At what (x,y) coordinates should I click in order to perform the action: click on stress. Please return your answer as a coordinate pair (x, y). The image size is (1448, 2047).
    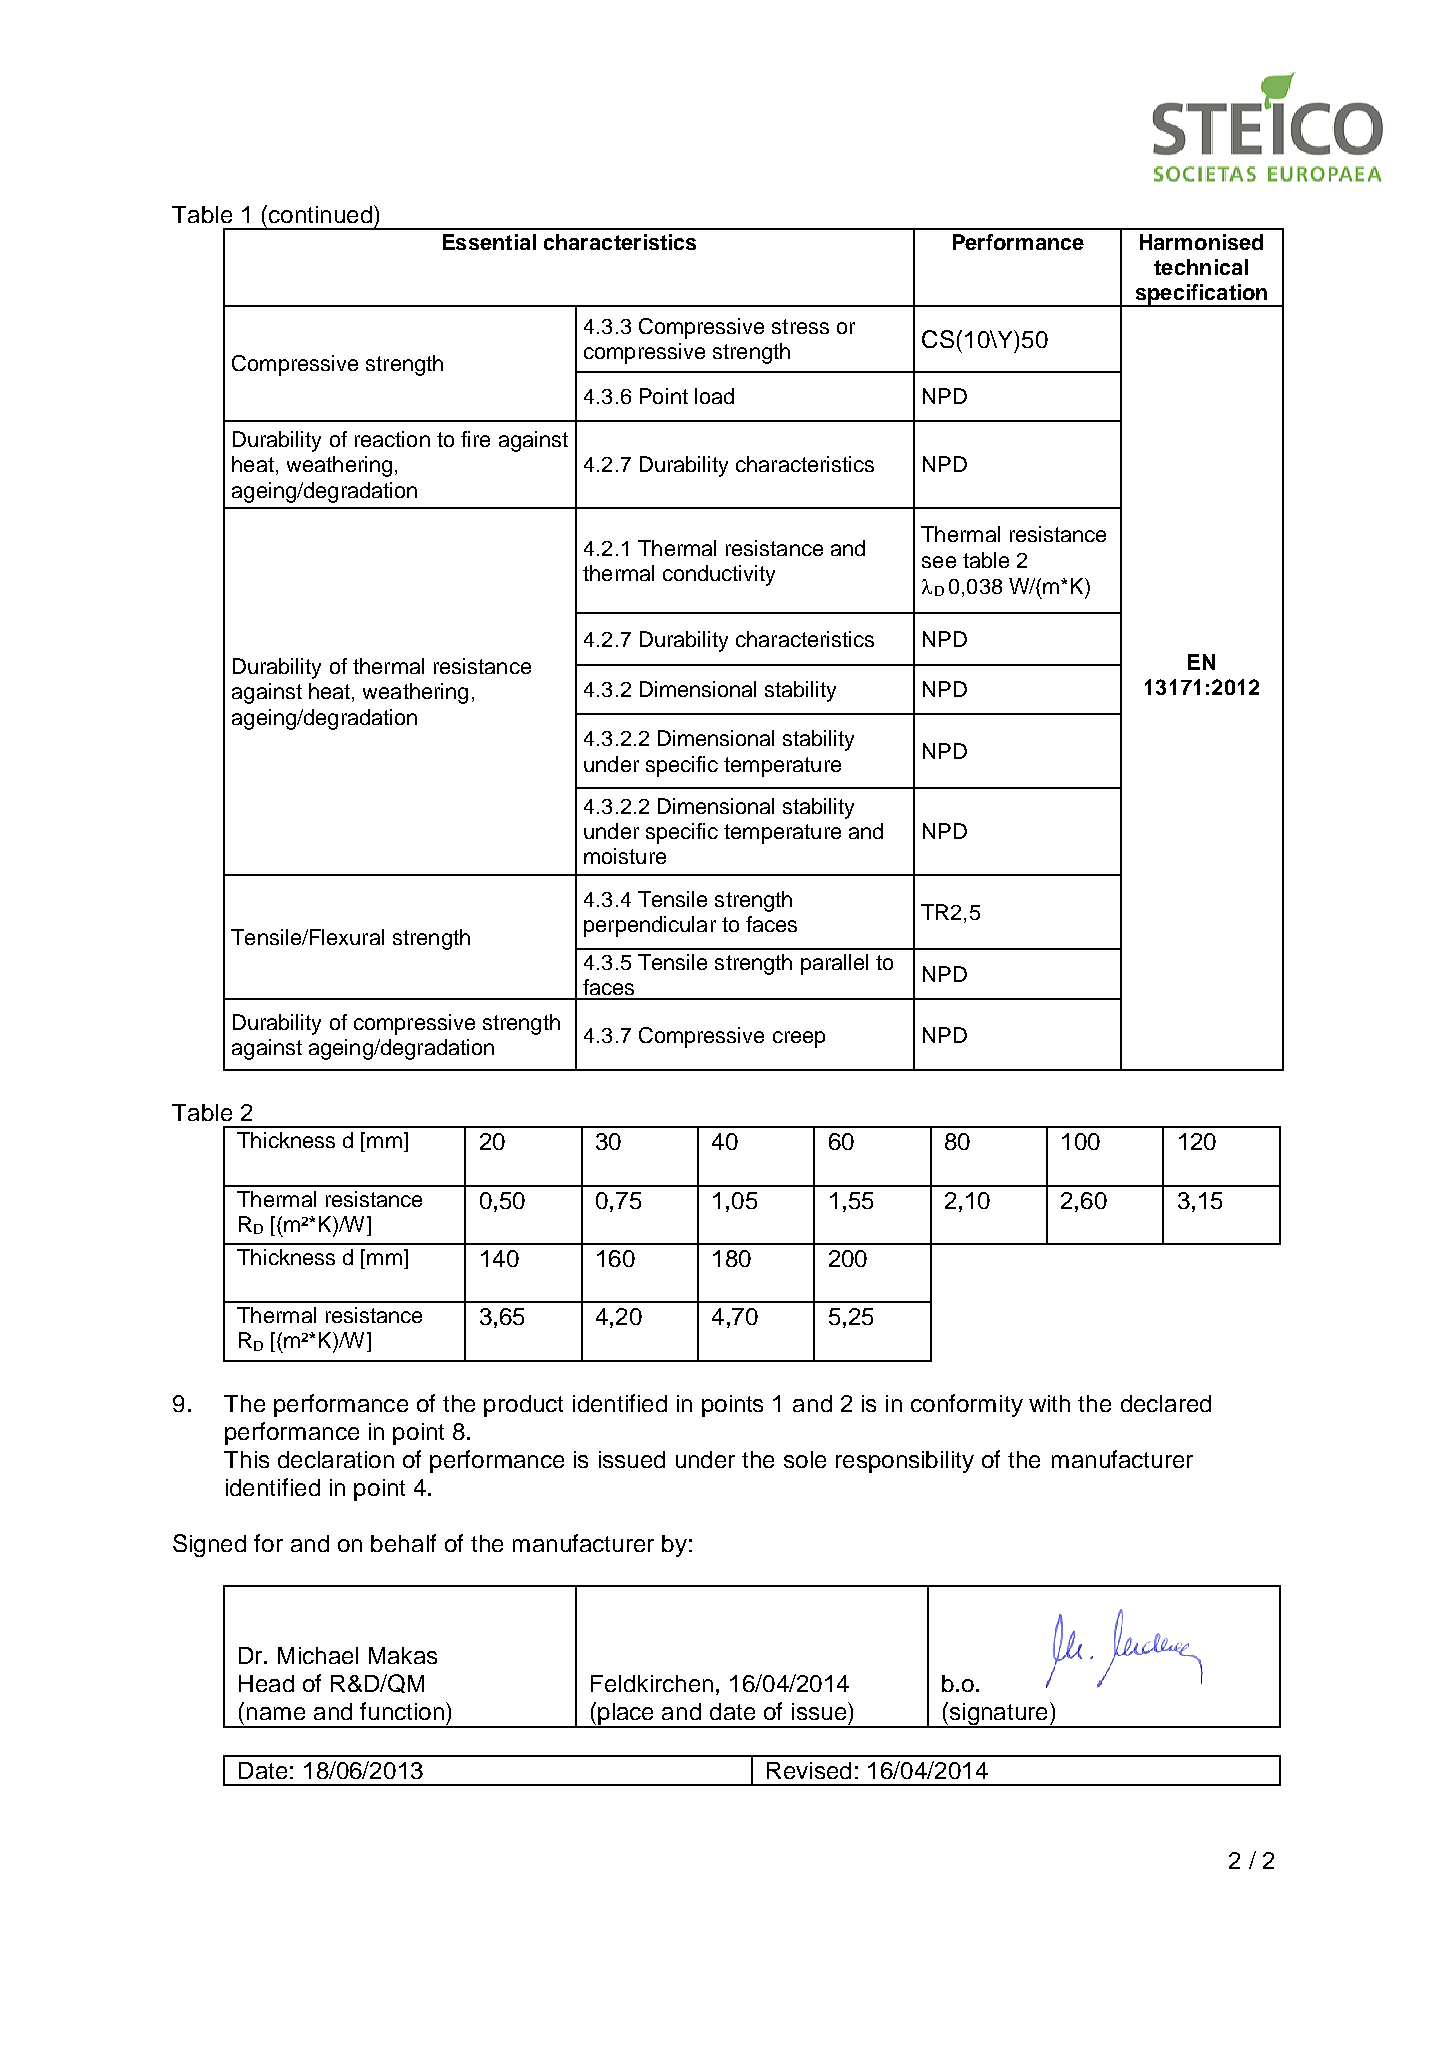
    Looking at the image, I should click on (800, 326).
